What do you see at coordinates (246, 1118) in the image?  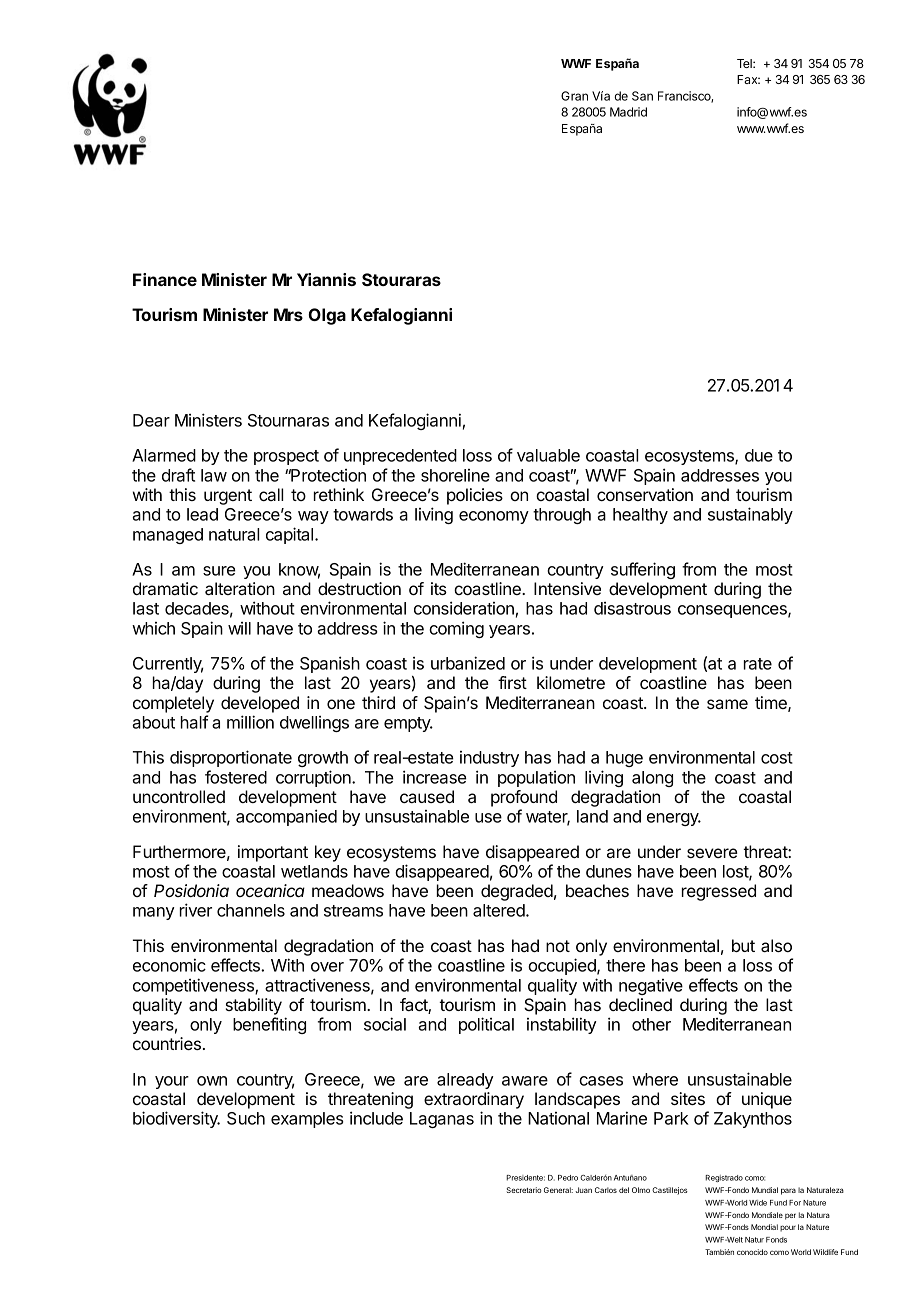 I see `Such` at bounding box center [246, 1118].
